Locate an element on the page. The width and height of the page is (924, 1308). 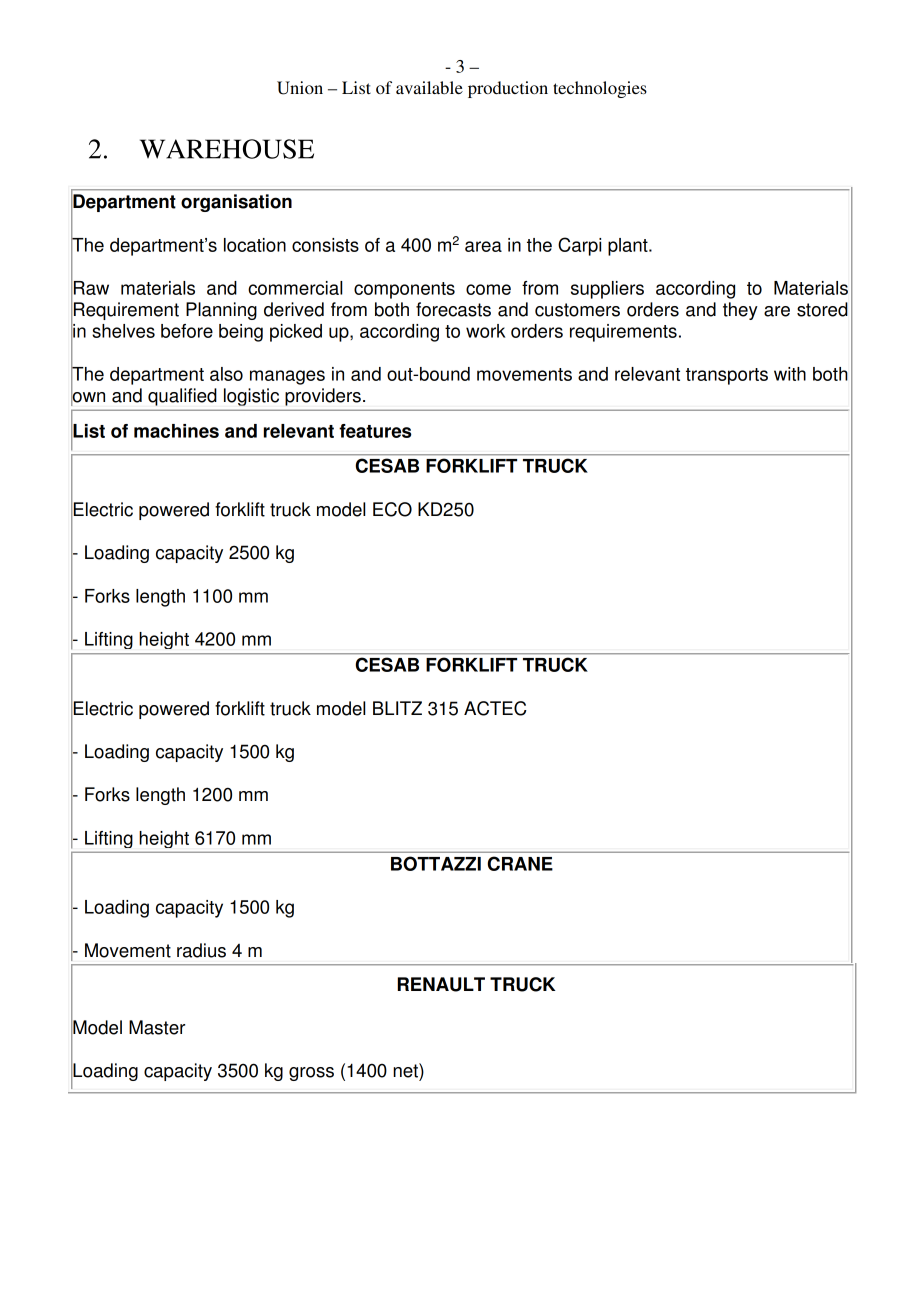
features is located at coordinates (375, 431).
